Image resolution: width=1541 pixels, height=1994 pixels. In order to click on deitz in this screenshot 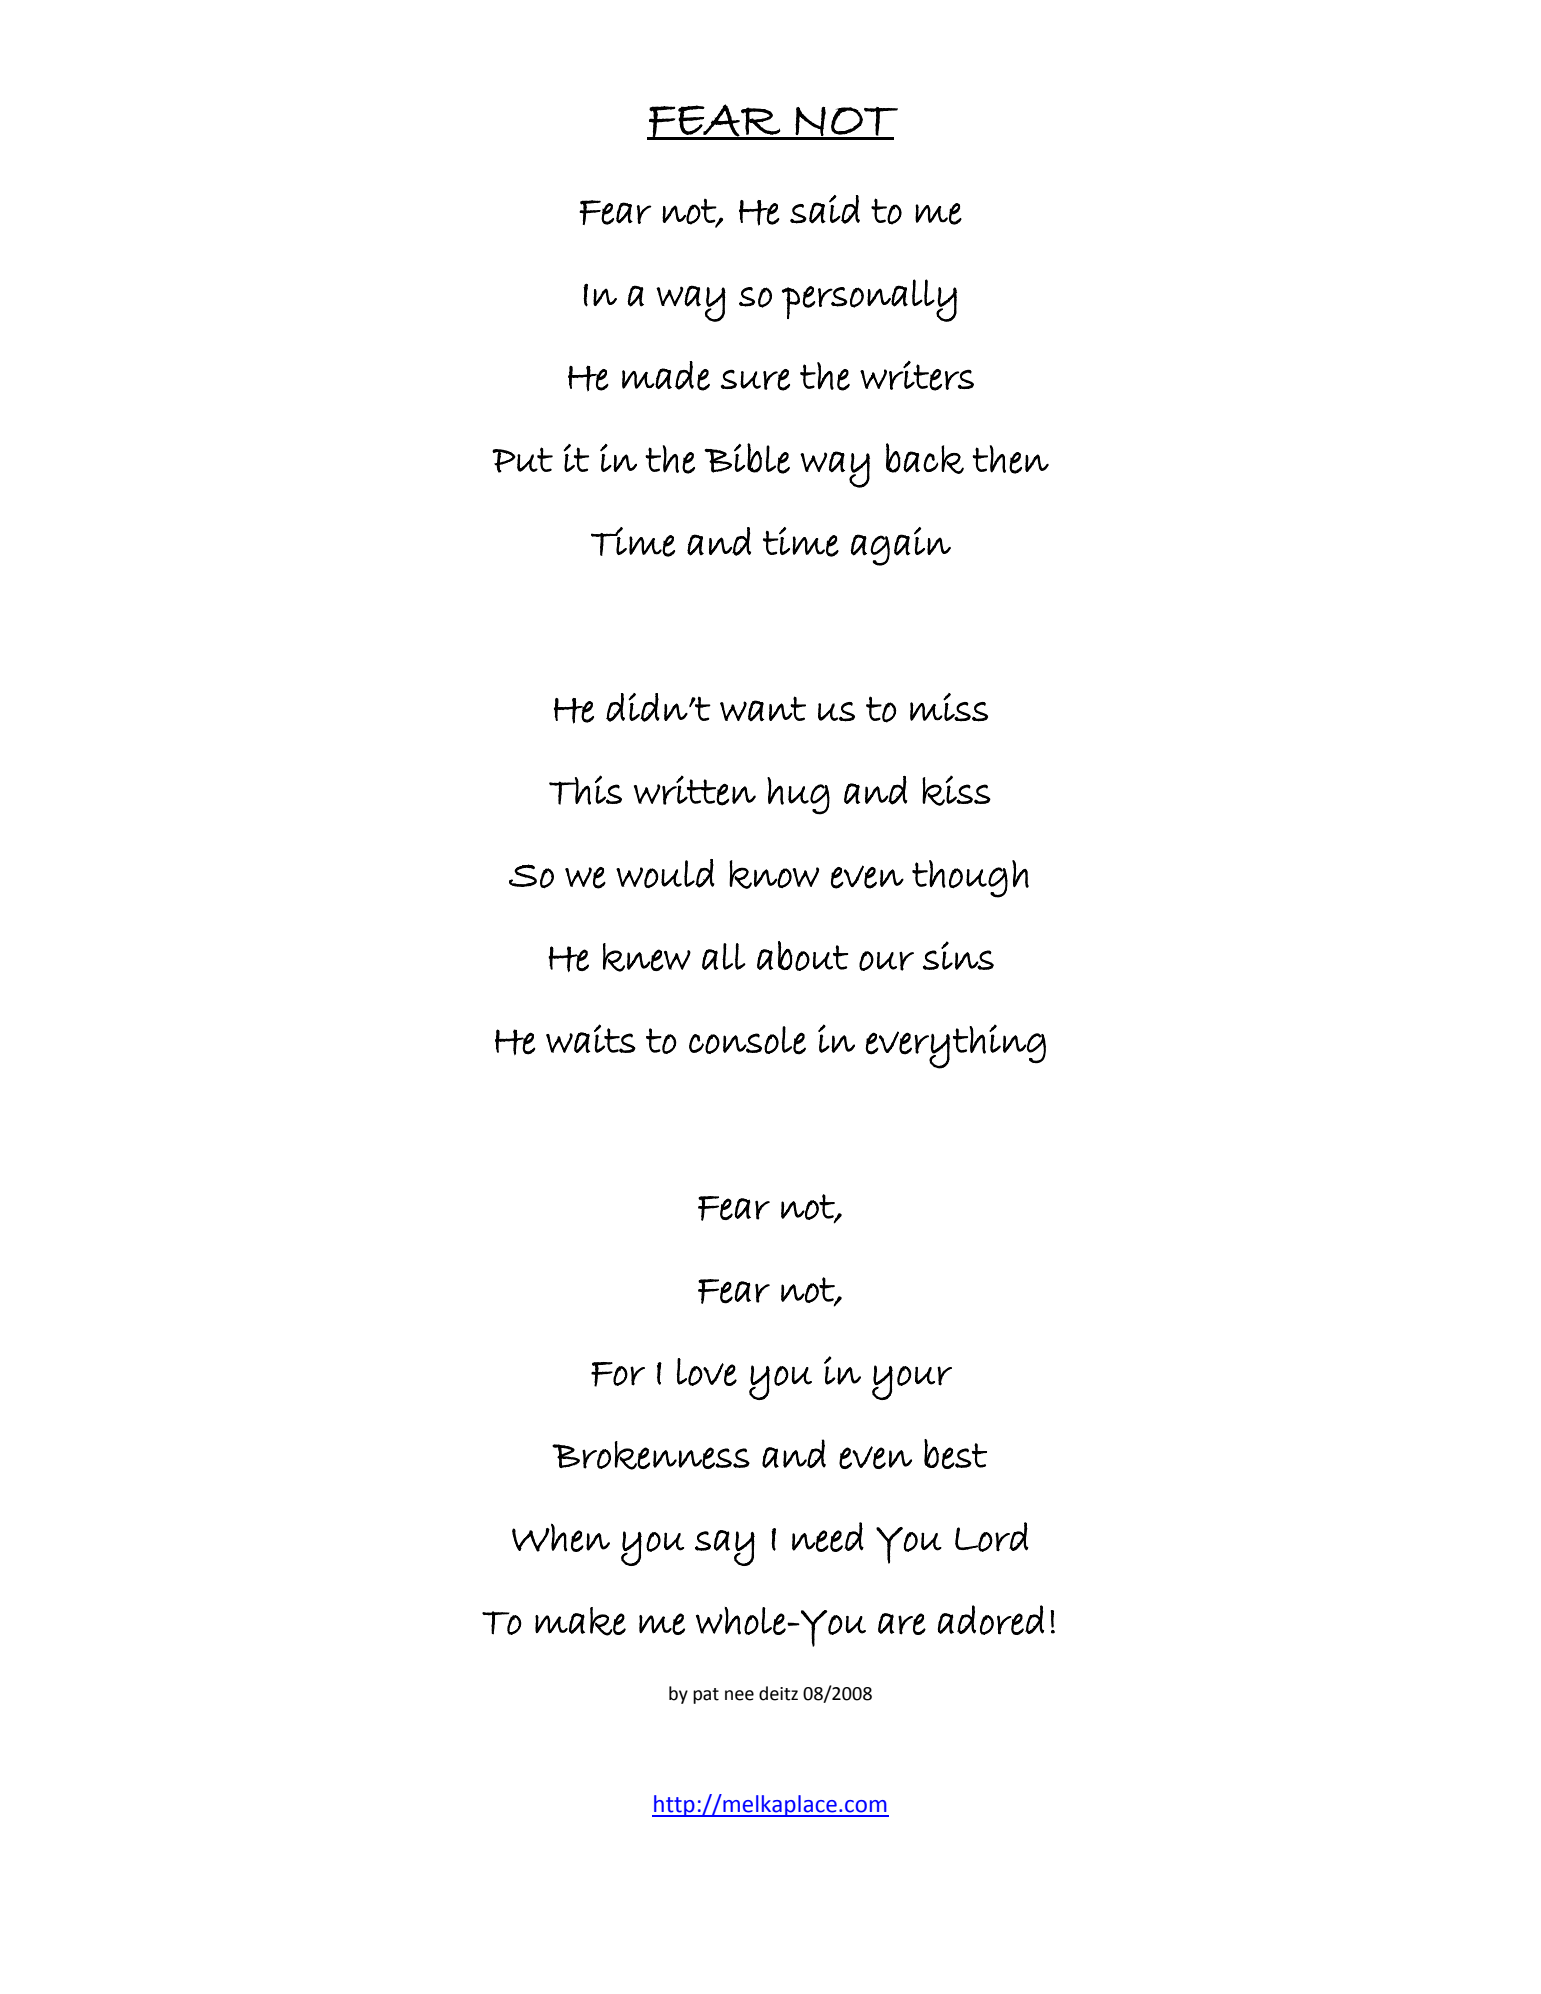, I will do `click(778, 1693)`.
